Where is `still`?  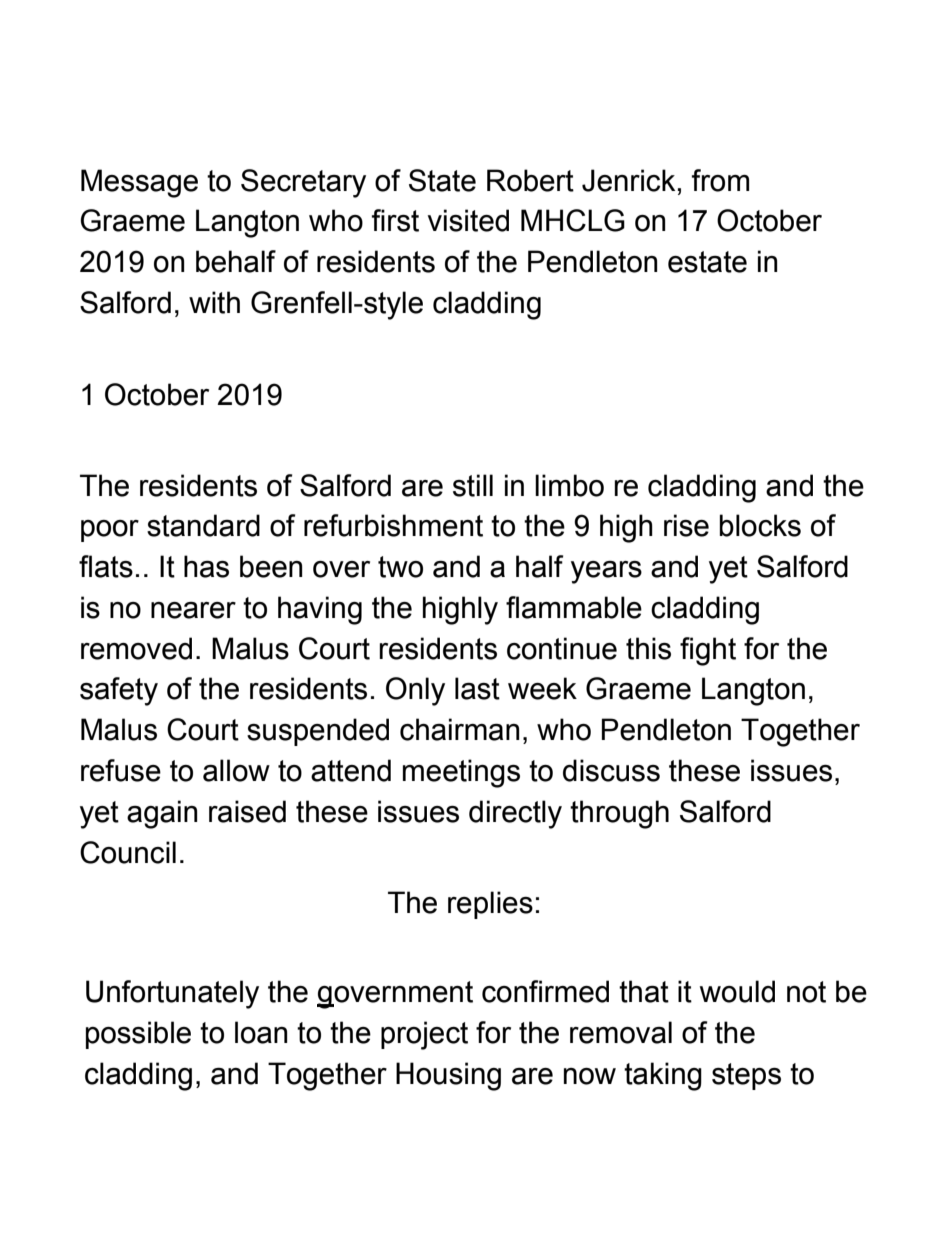
still is located at coordinates (473, 485).
